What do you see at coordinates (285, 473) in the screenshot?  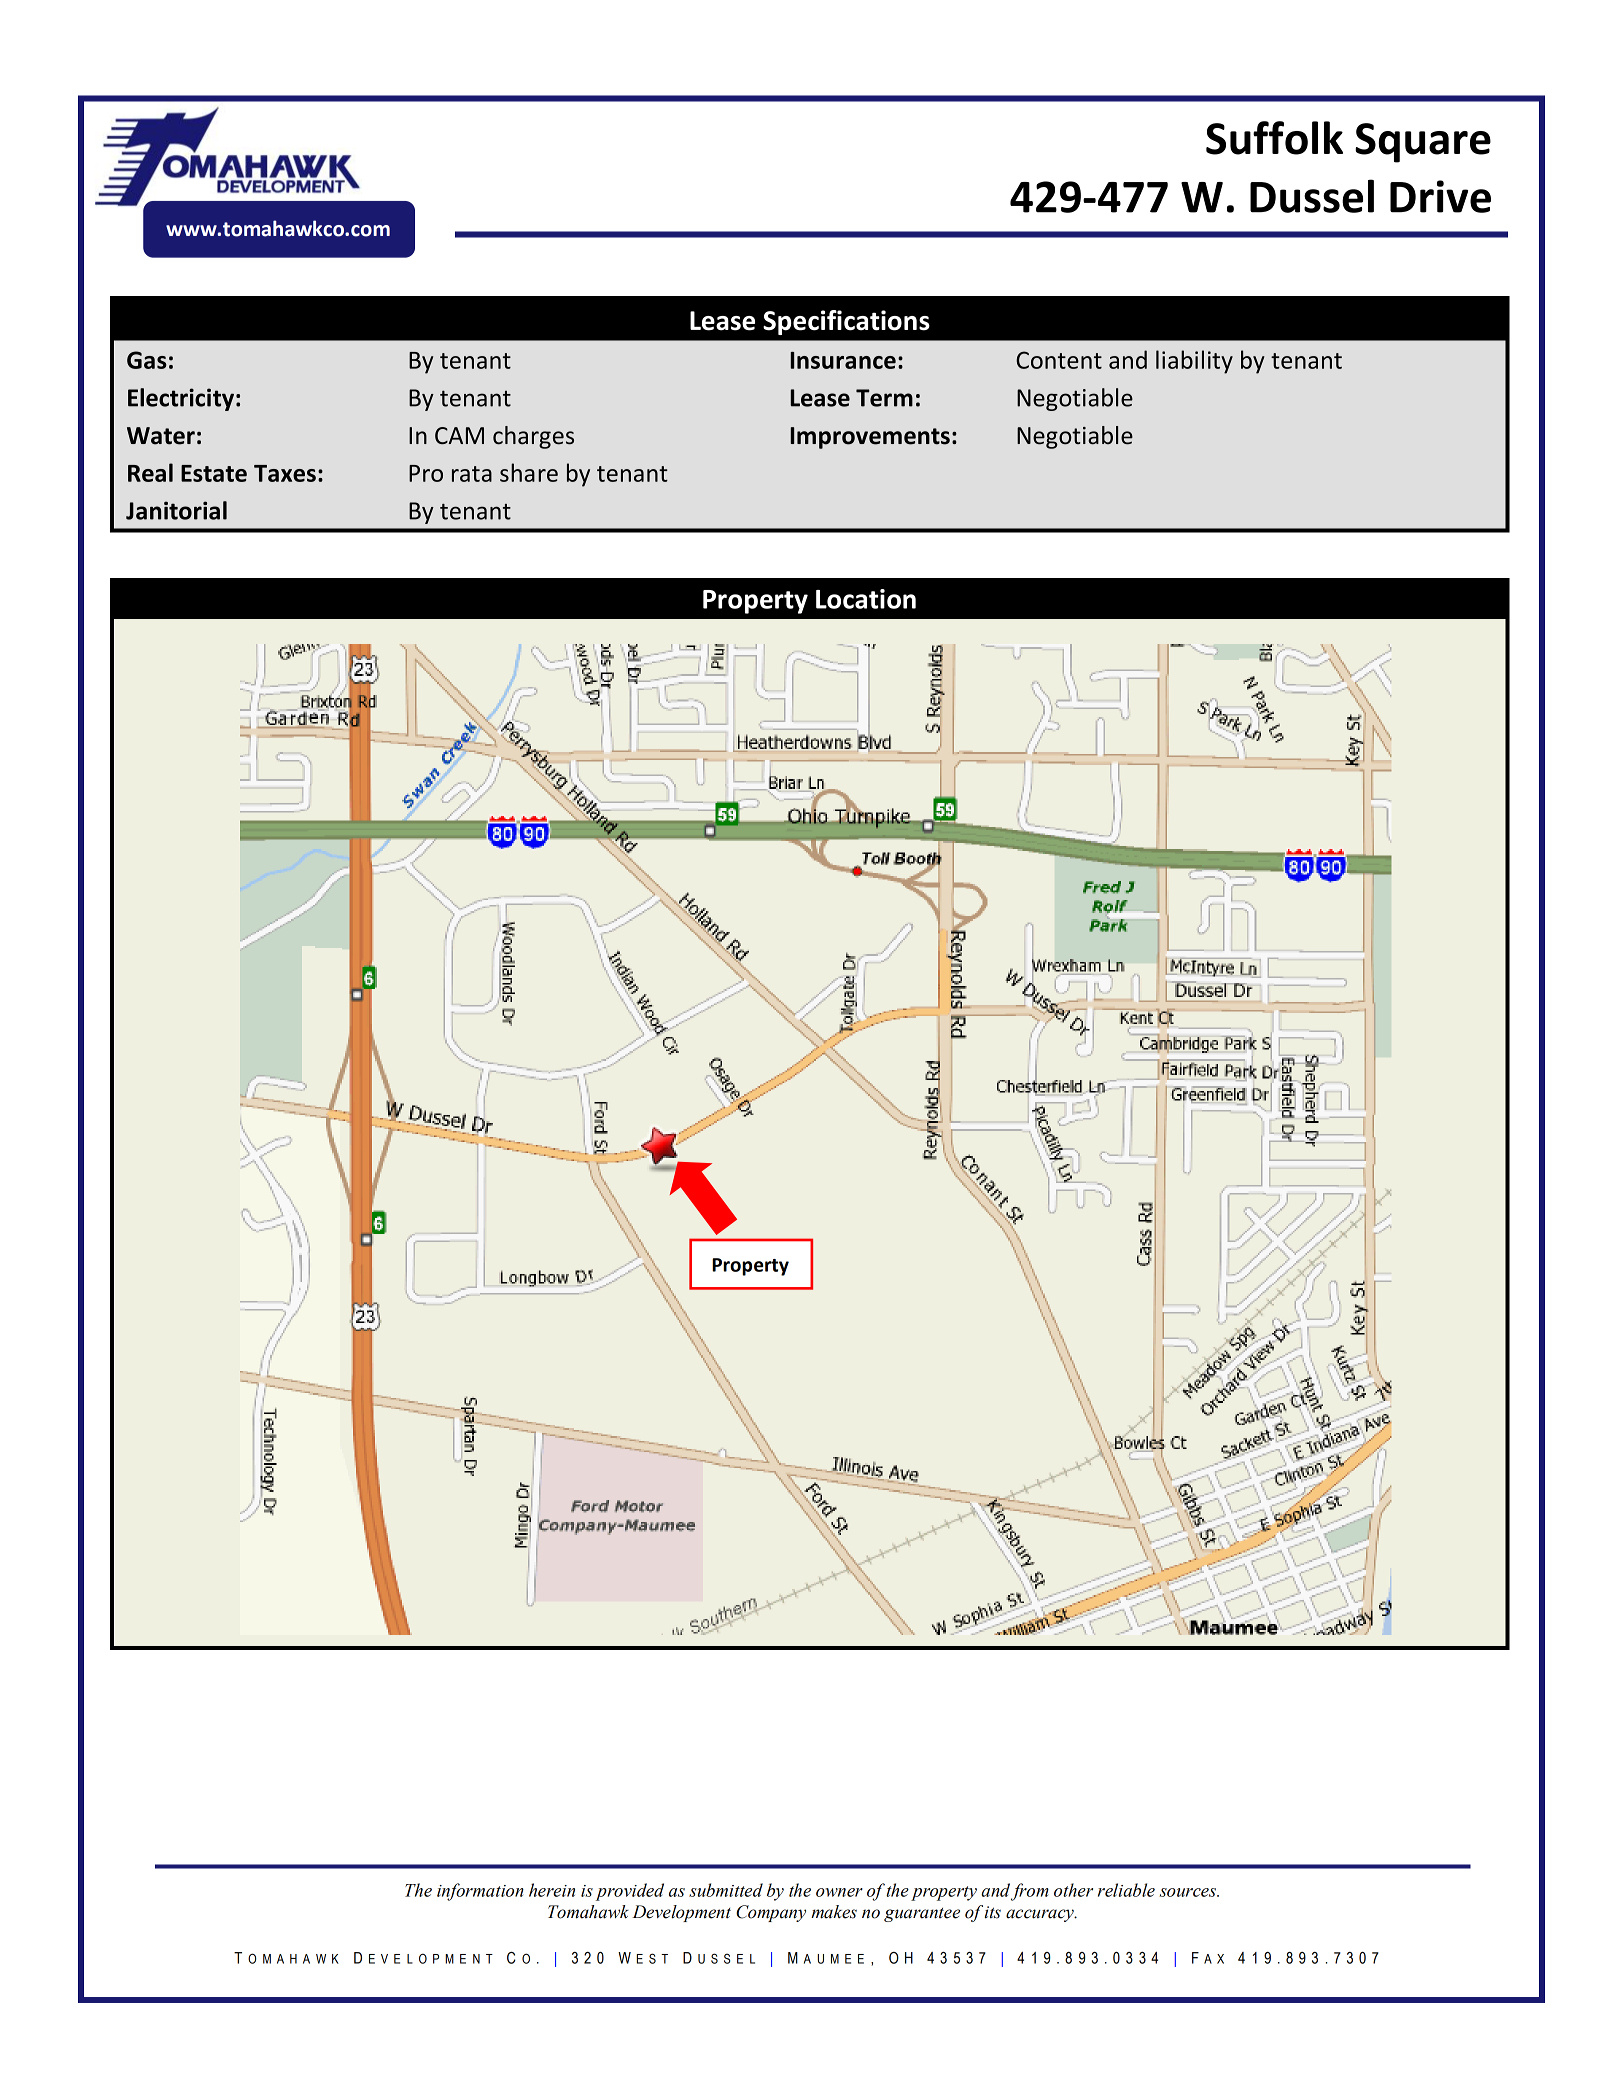 I see `Taxes` at bounding box center [285, 473].
